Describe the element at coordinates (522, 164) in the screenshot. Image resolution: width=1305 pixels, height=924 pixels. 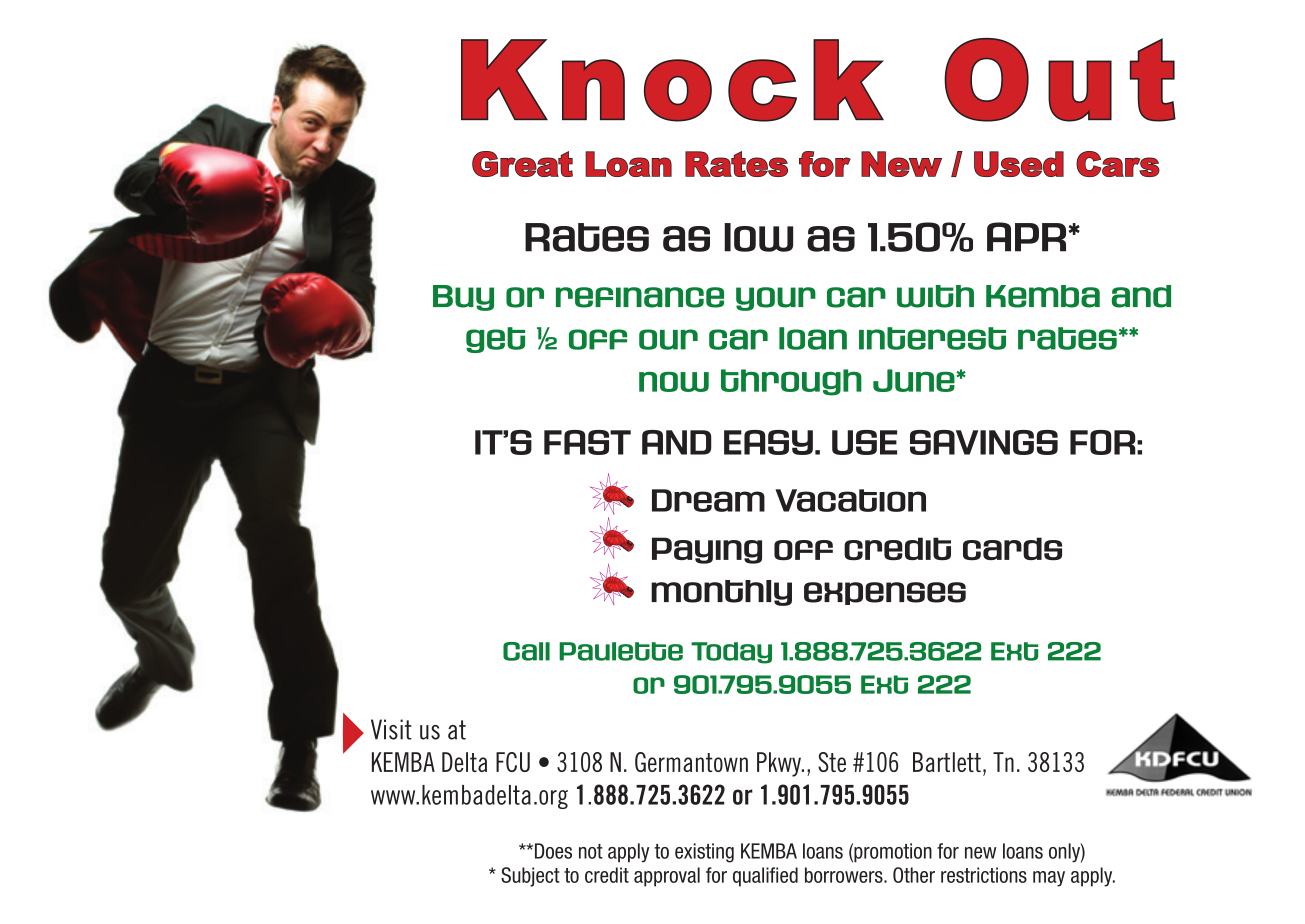
I see `Great` at that location.
